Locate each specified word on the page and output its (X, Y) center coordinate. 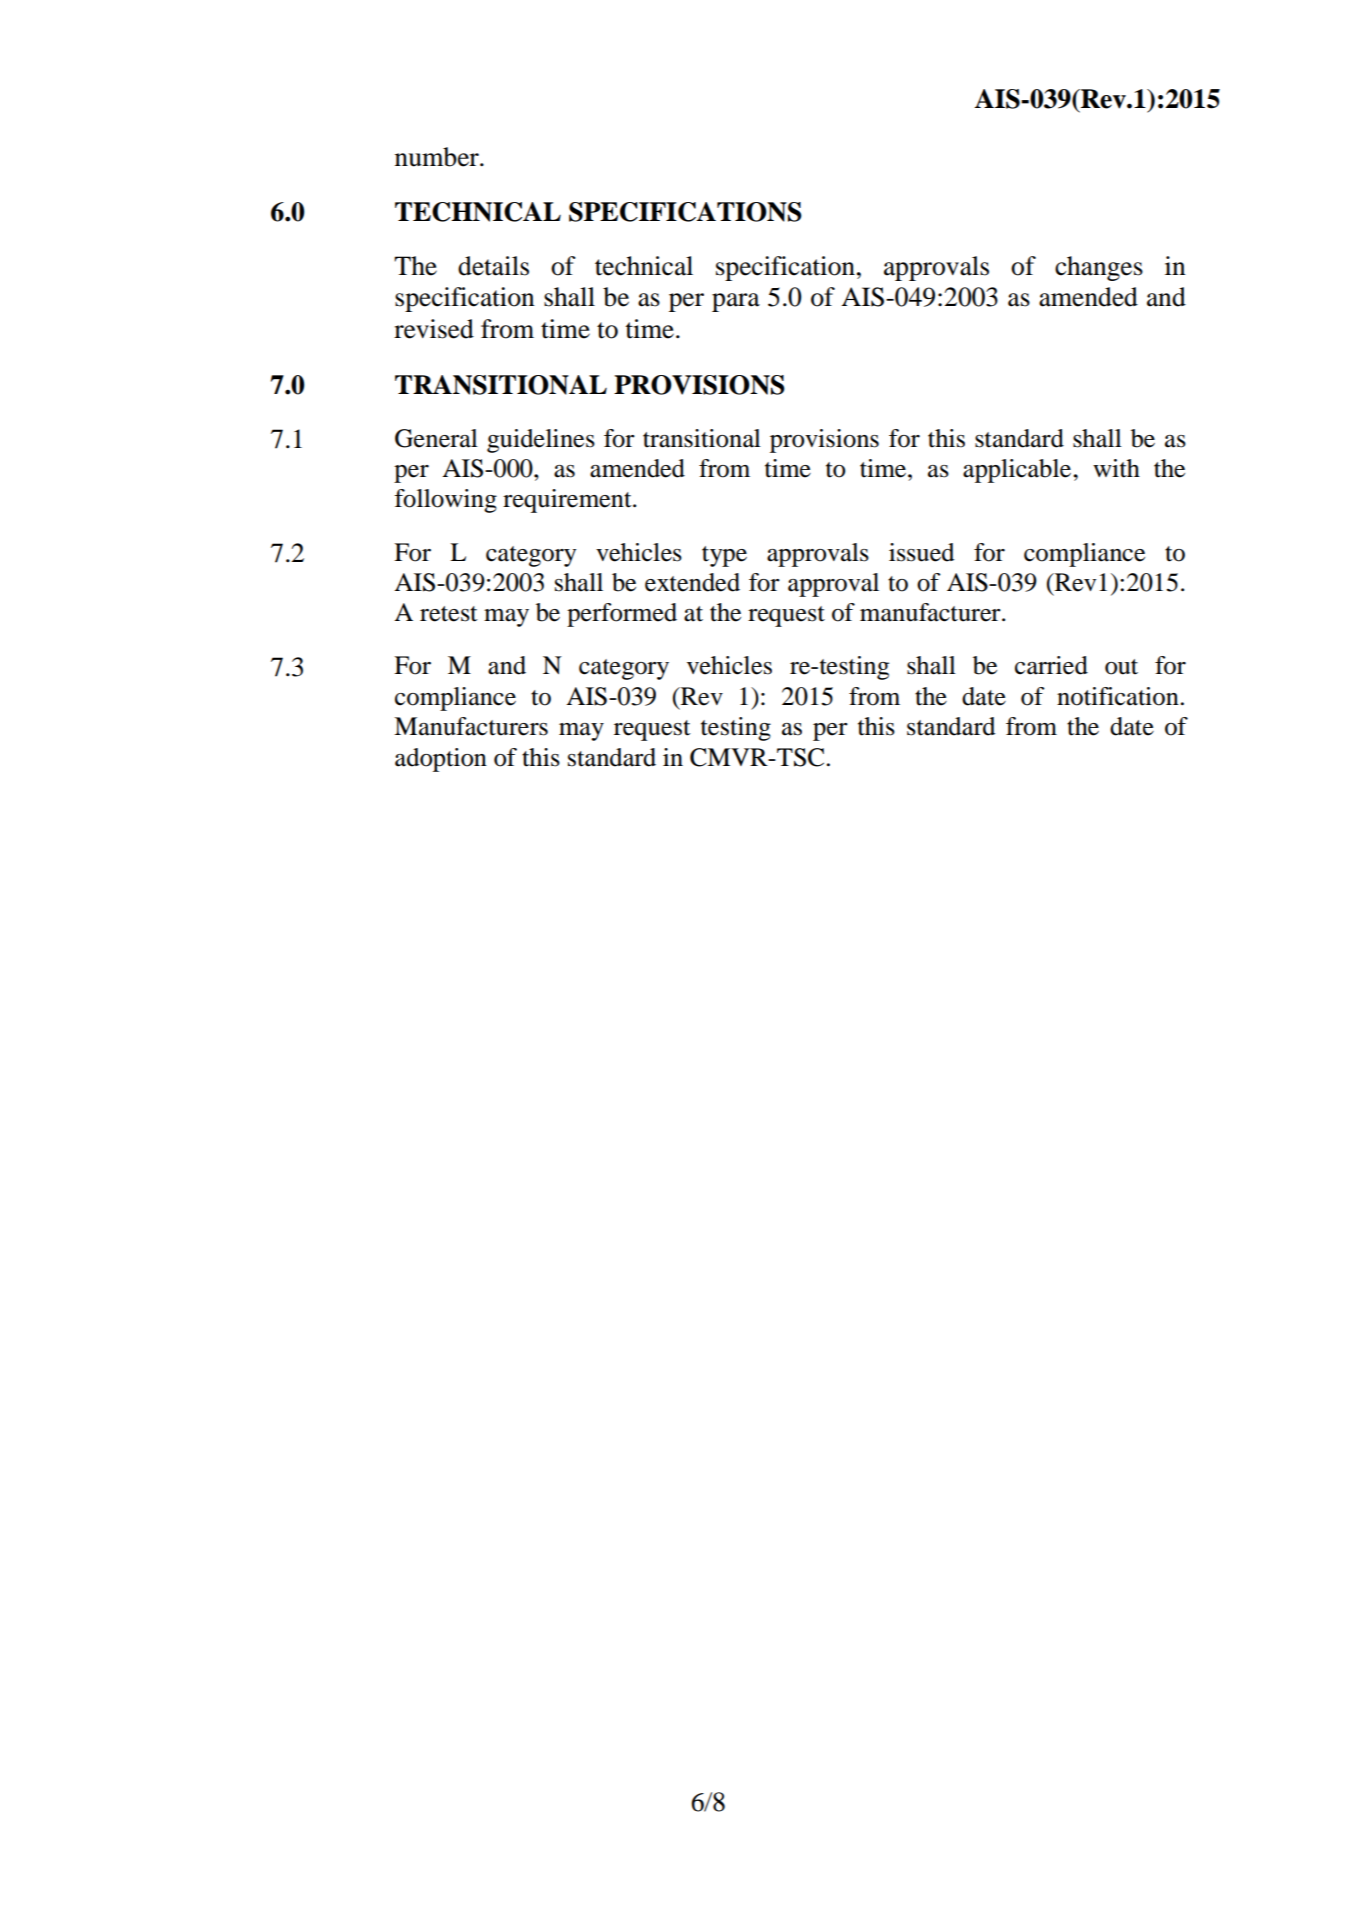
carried (1051, 665)
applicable (1017, 471)
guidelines (541, 441)
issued (921, 552)
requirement (568, 501)
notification (1118, 696)
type (724, 556)
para (736, 302)
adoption (441, 760)
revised (434, 329)
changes (1099, 268)
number (438, 157)
